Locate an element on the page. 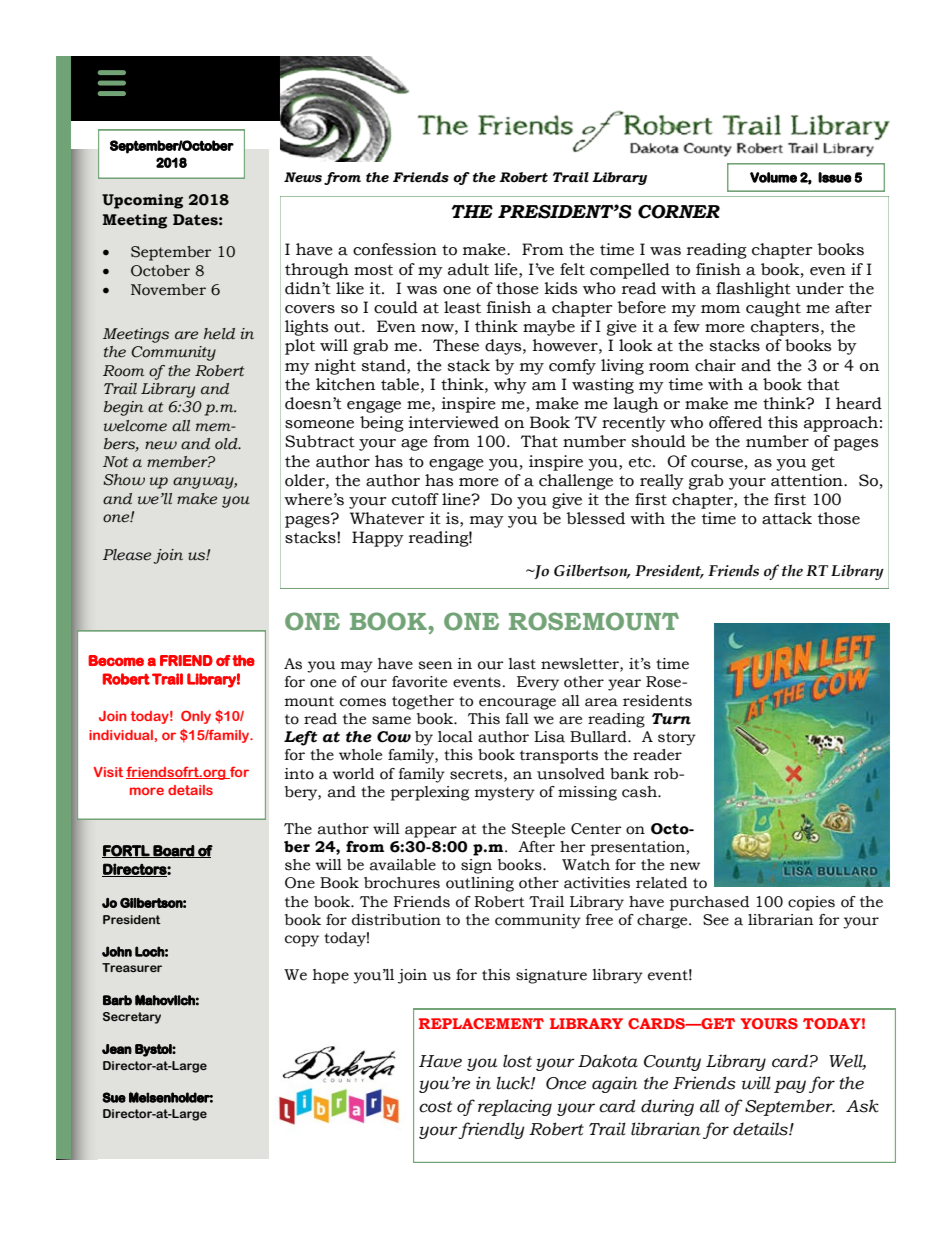  mystery is located at coordinates (505, 794).
